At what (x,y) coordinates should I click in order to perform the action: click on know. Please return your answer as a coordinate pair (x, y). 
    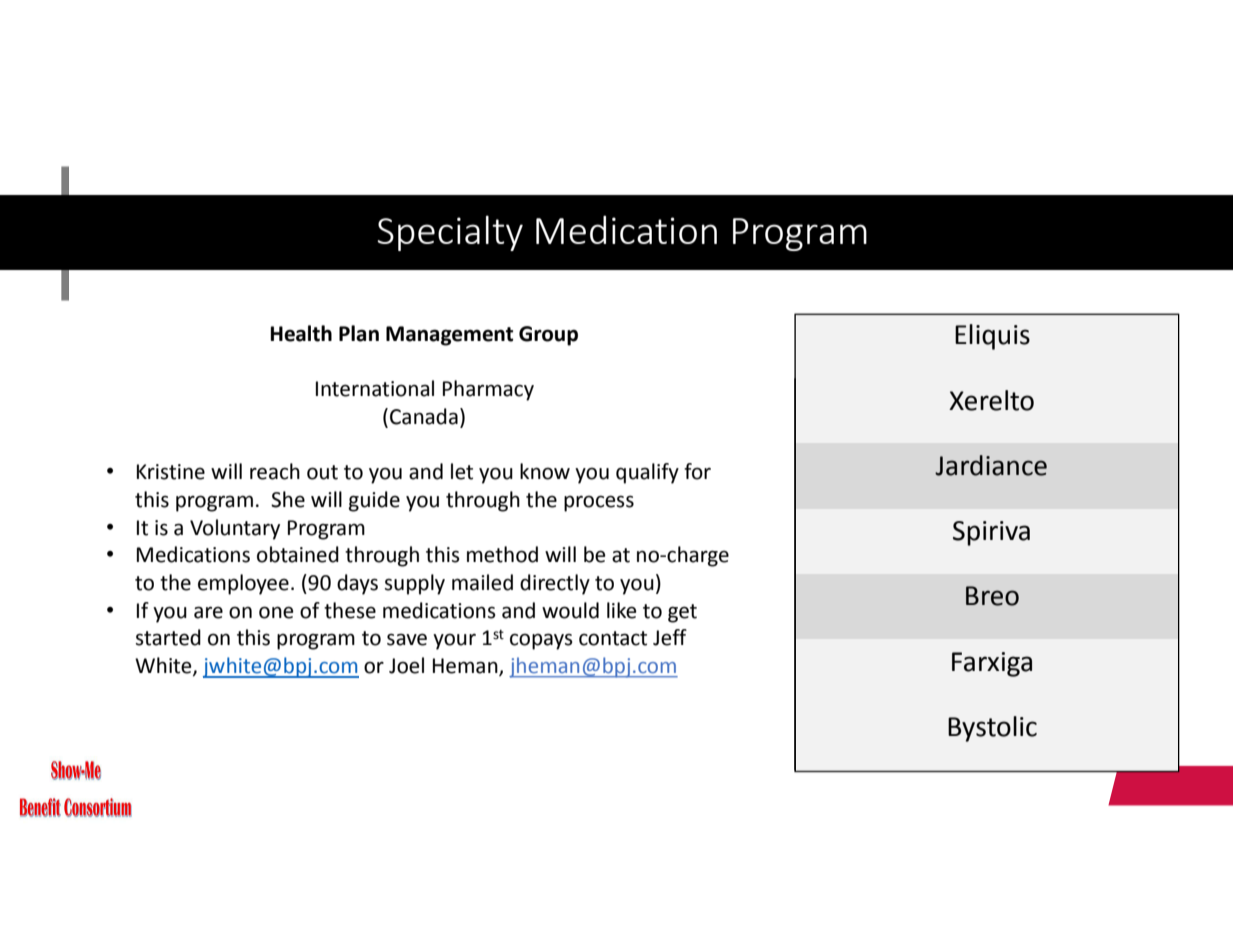
    Looking at the image, I should click on (545, 471).
